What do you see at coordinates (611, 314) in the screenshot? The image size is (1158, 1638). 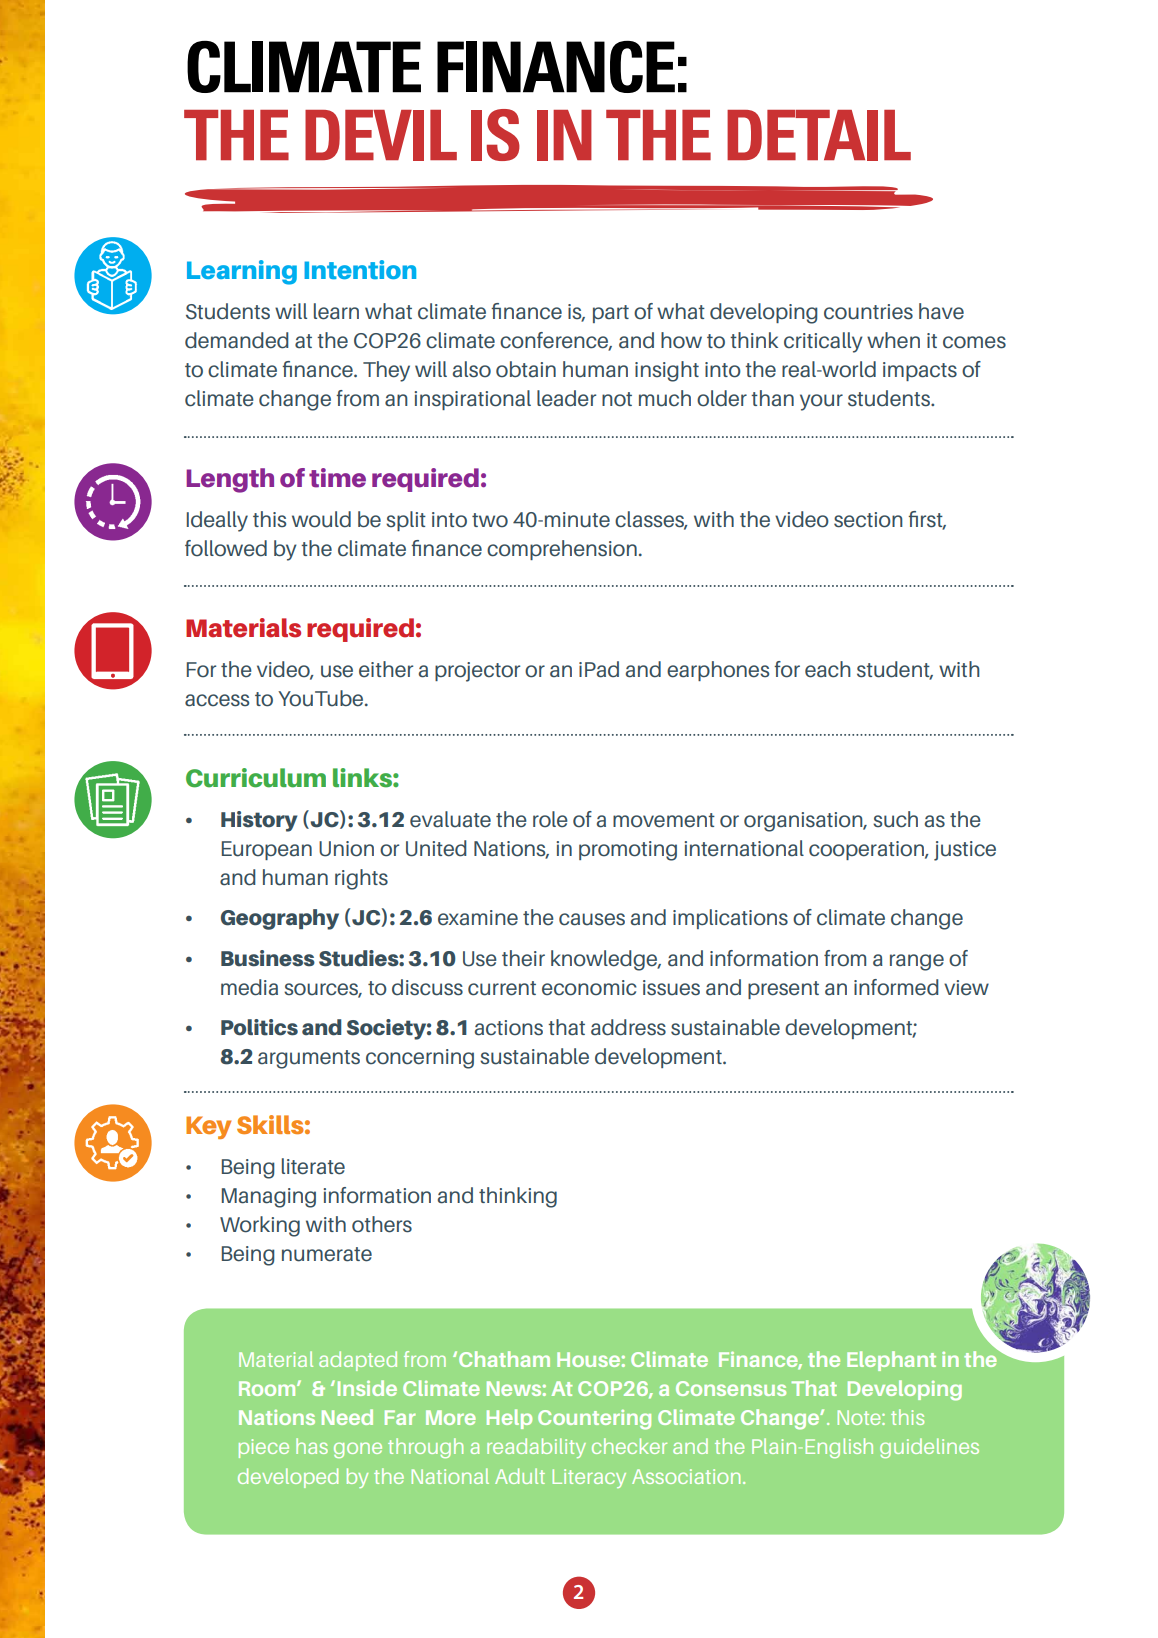 I see `part` at bounding box center [611, 314].
